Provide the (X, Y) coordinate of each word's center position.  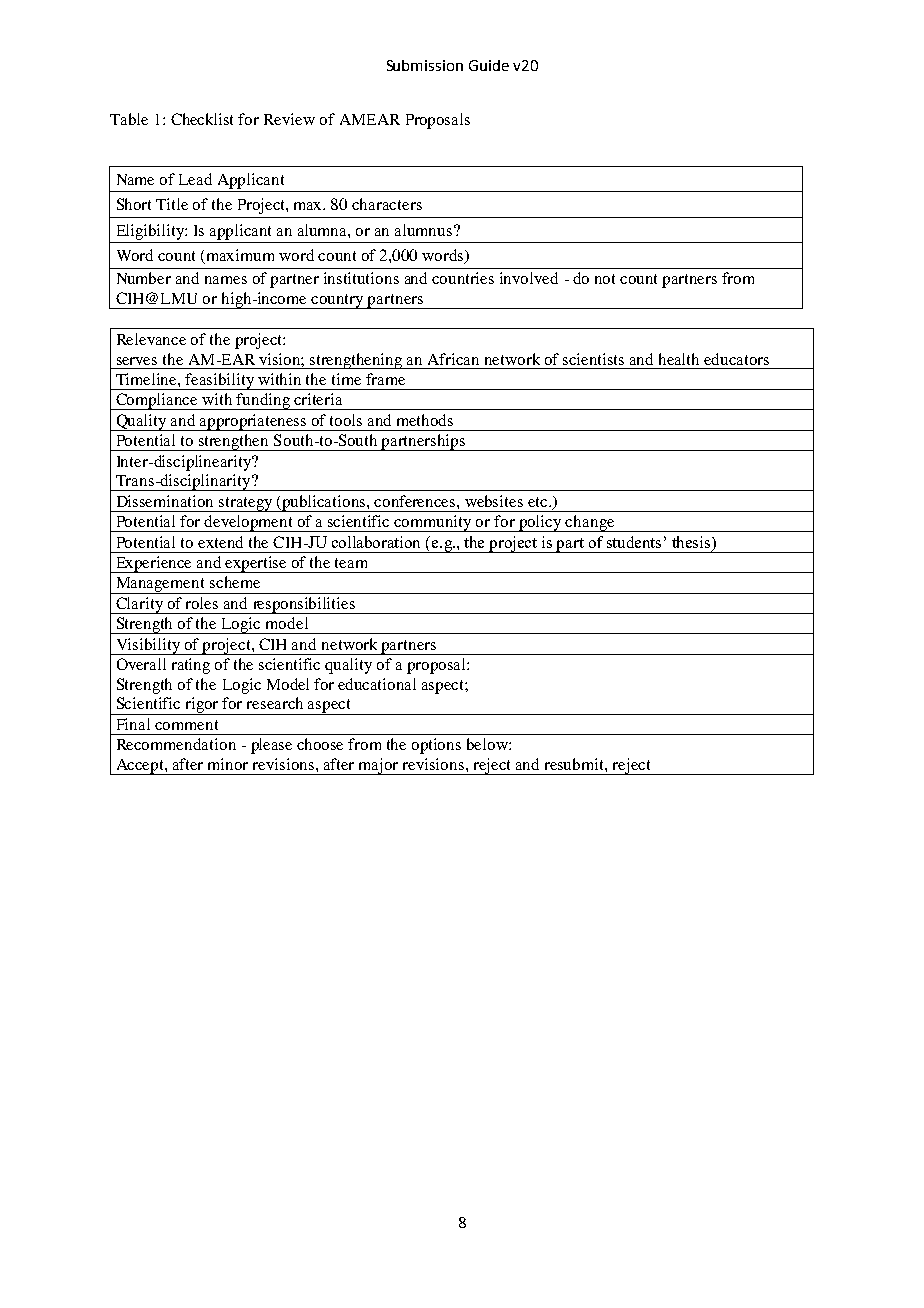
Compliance (157, 401)
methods (425, 420)
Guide (489, 65)
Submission (425, 65)
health (679, 359)
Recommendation (176, 744)
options (436, 746)
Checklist (202, 119)
